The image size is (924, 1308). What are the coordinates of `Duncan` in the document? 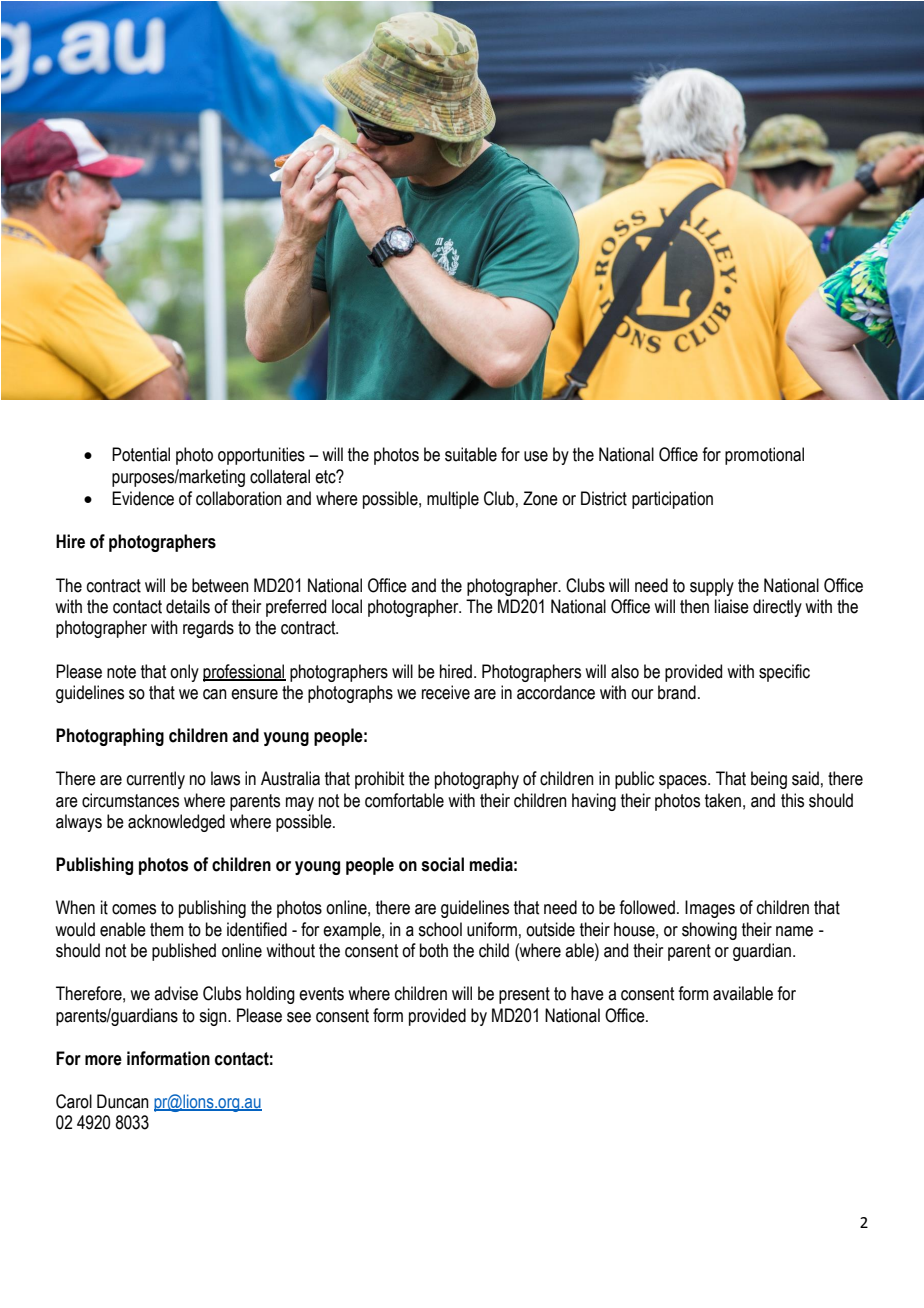 It's located at (123, 1101).
